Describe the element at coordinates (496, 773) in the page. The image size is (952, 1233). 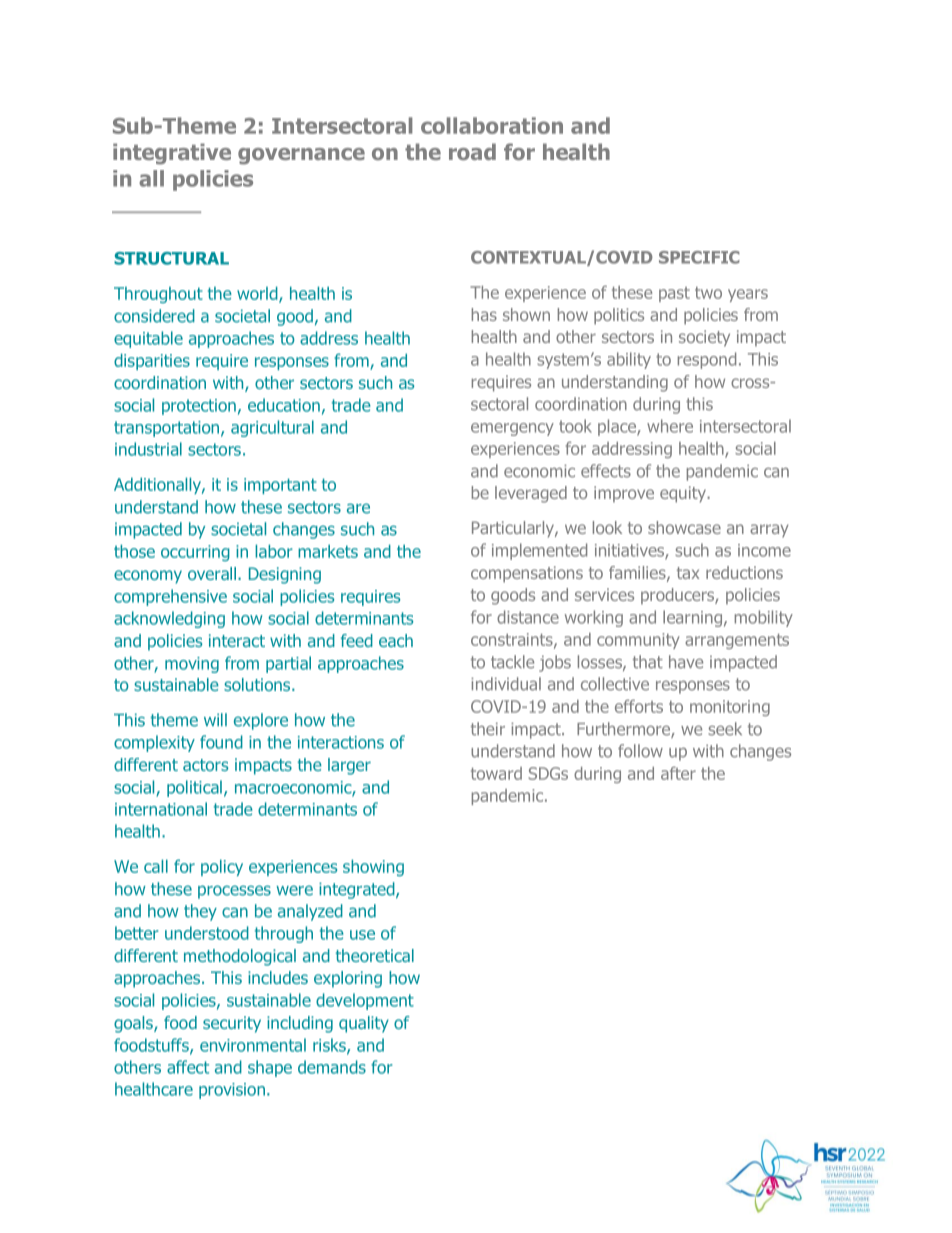
I see `toward` at that location.
